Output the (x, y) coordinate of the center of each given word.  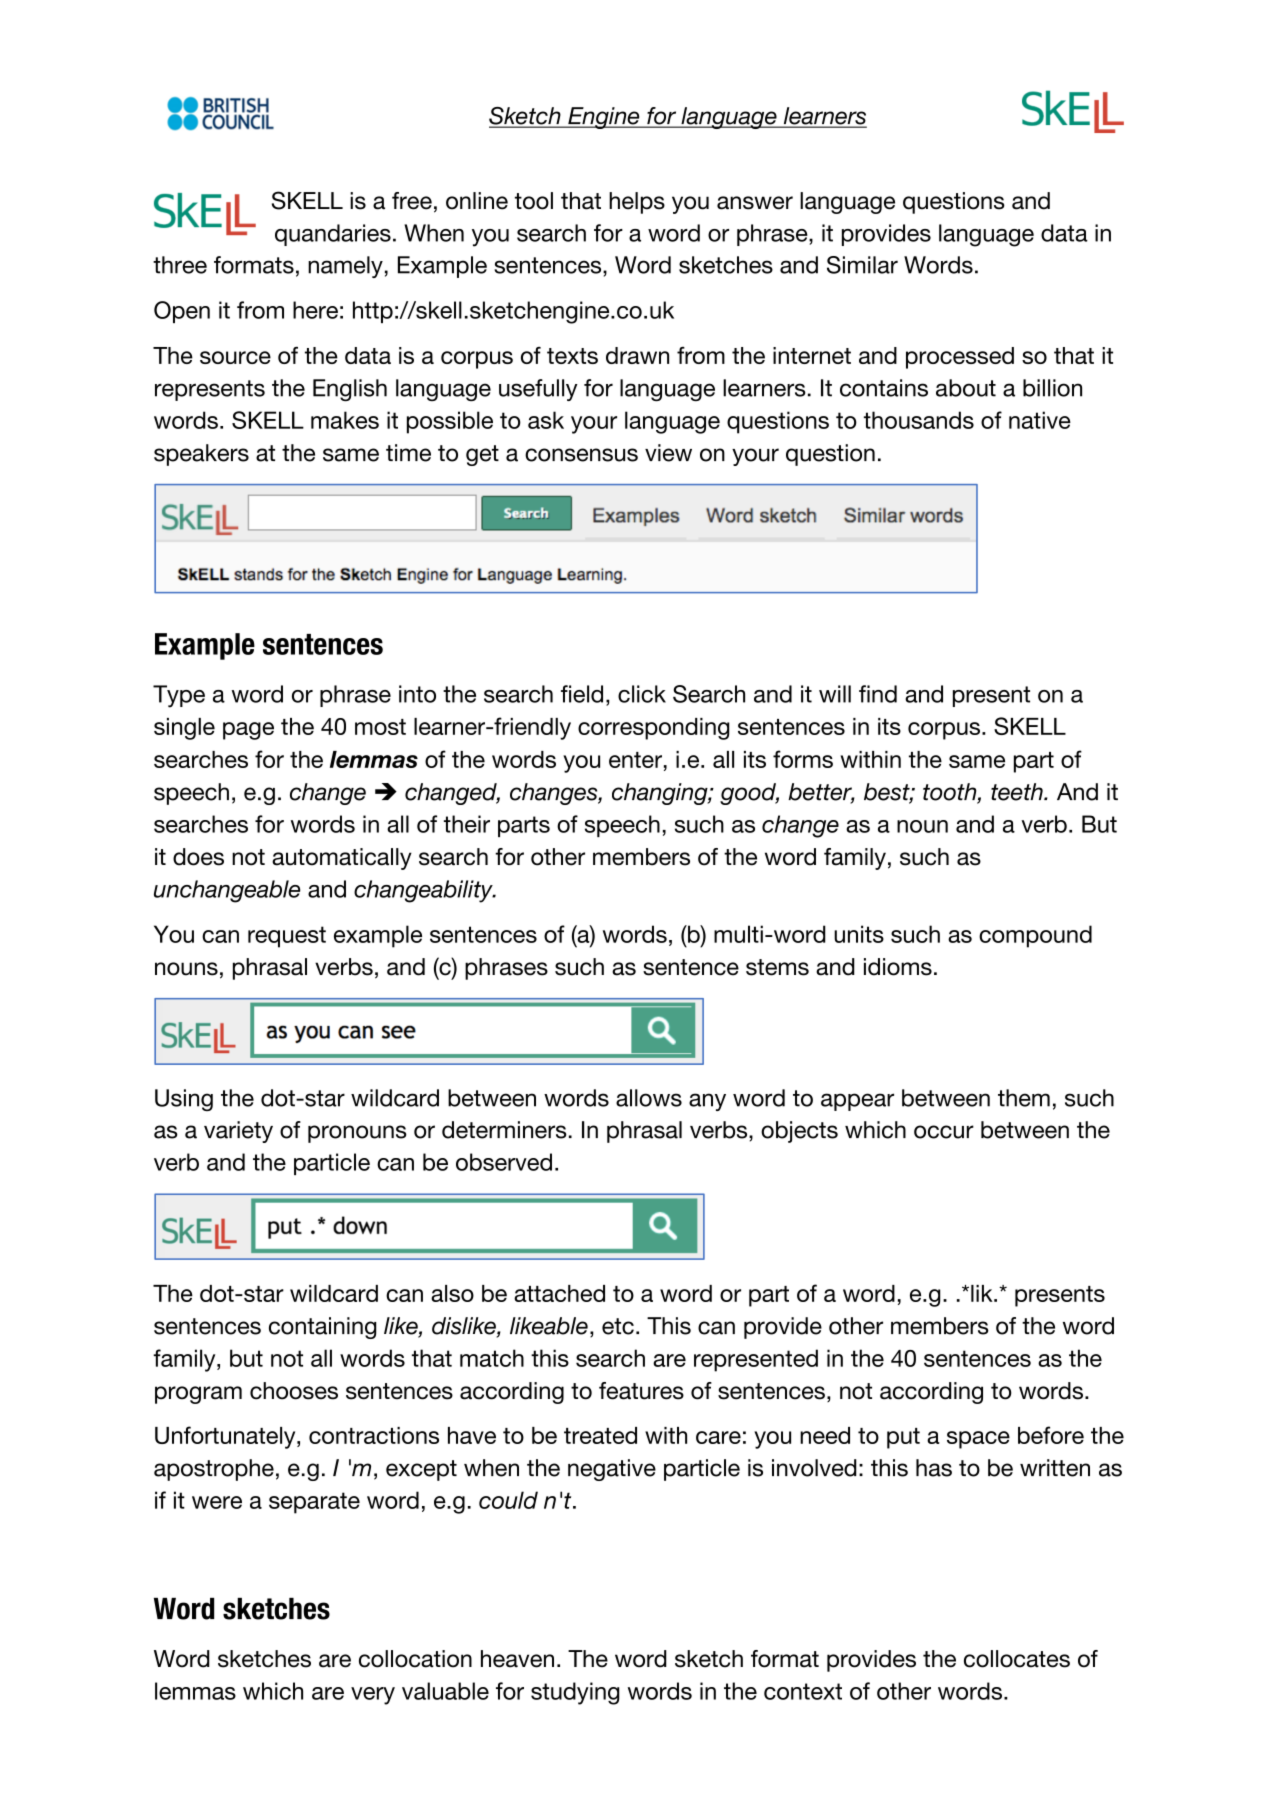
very (373, 1696)
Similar (862, 265)
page (248, 731)
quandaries (333, 235)
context (803, 1691)
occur (944, 1132)
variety (238, 1132)
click (642, 694)
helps (637, 203)
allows (649, 1098)
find (878, 694)
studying (575, 1693)
